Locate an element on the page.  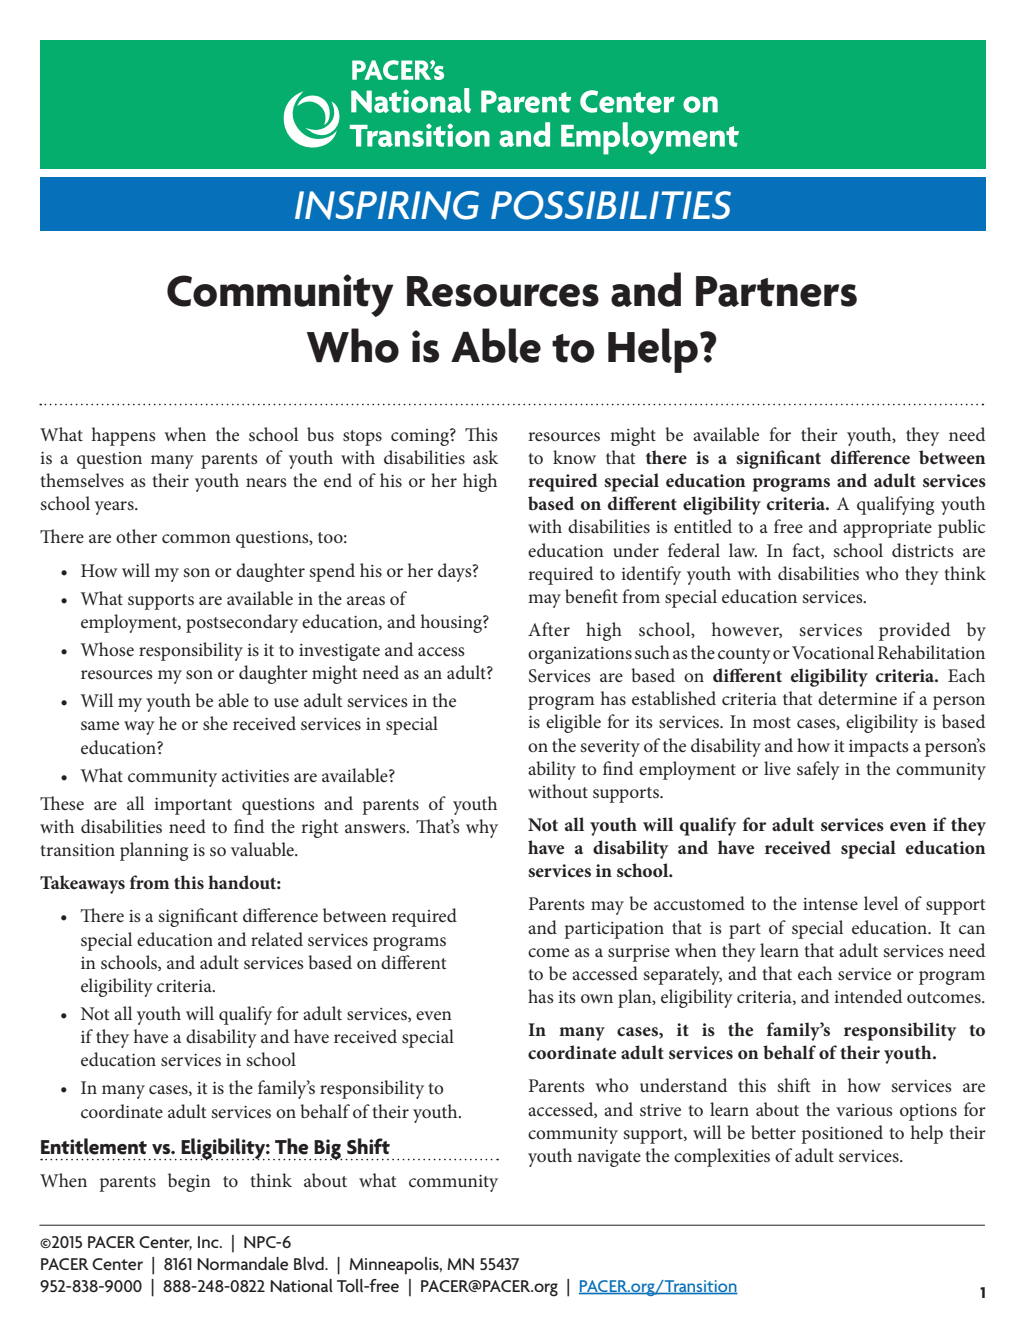
POSSIBILITIES is located at coordinates (611, 205).
